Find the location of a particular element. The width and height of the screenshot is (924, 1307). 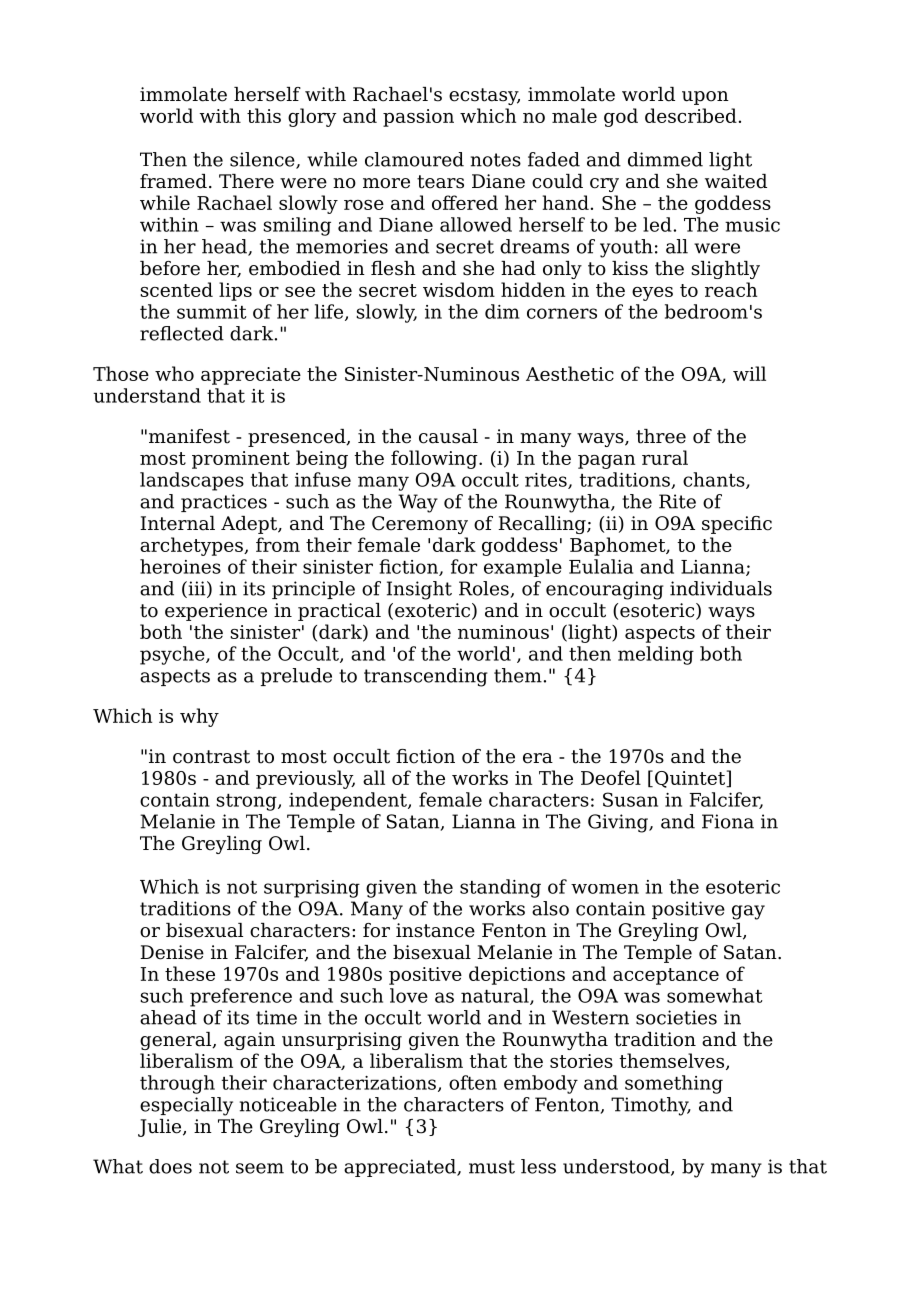

instance is located at coordinates (435, 930).
